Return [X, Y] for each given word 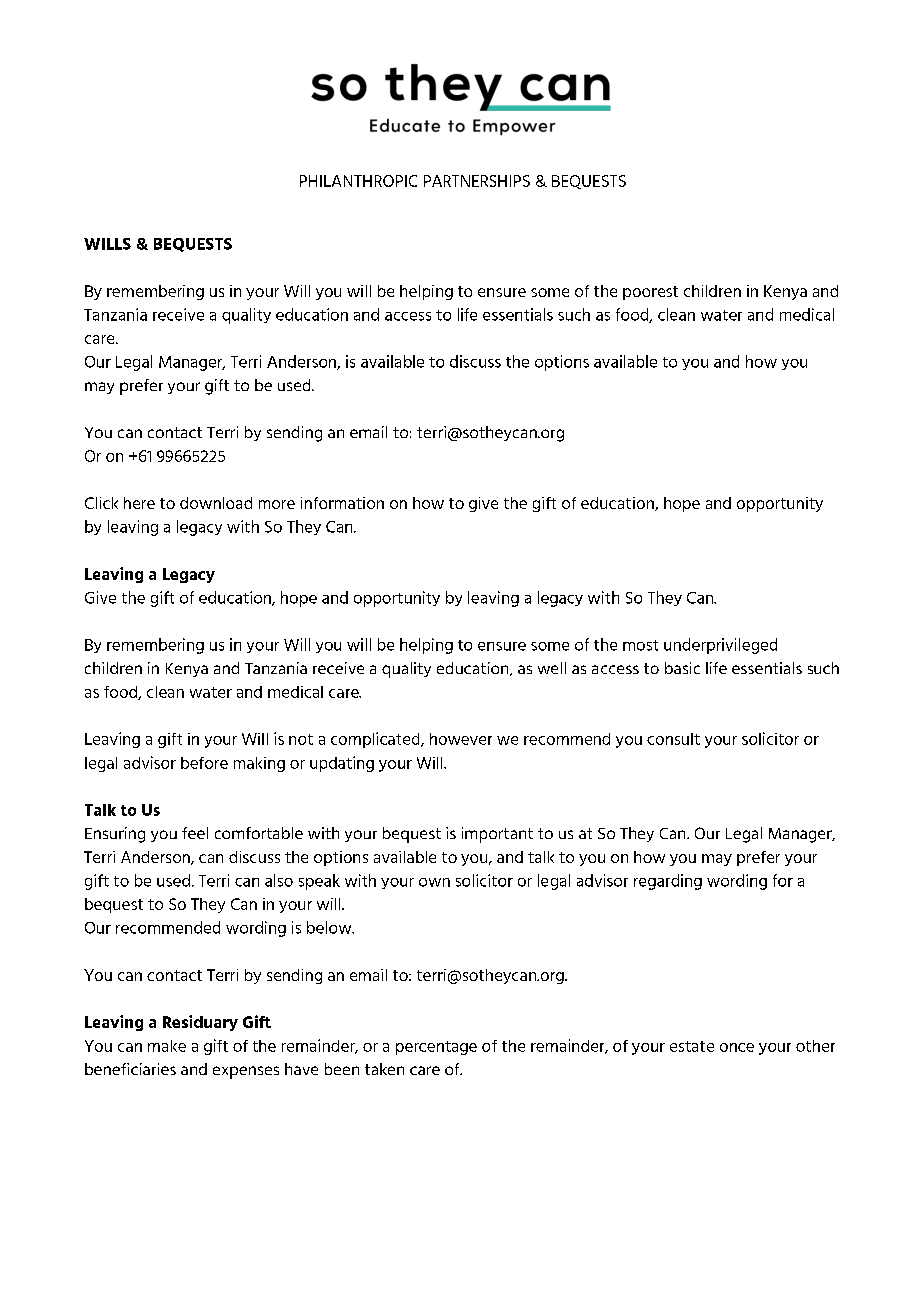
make [167, 1046]
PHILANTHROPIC [358, 181]
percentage [436, 1048]
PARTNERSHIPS [477, 181]
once [737, 1047]
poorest [650, 293]
